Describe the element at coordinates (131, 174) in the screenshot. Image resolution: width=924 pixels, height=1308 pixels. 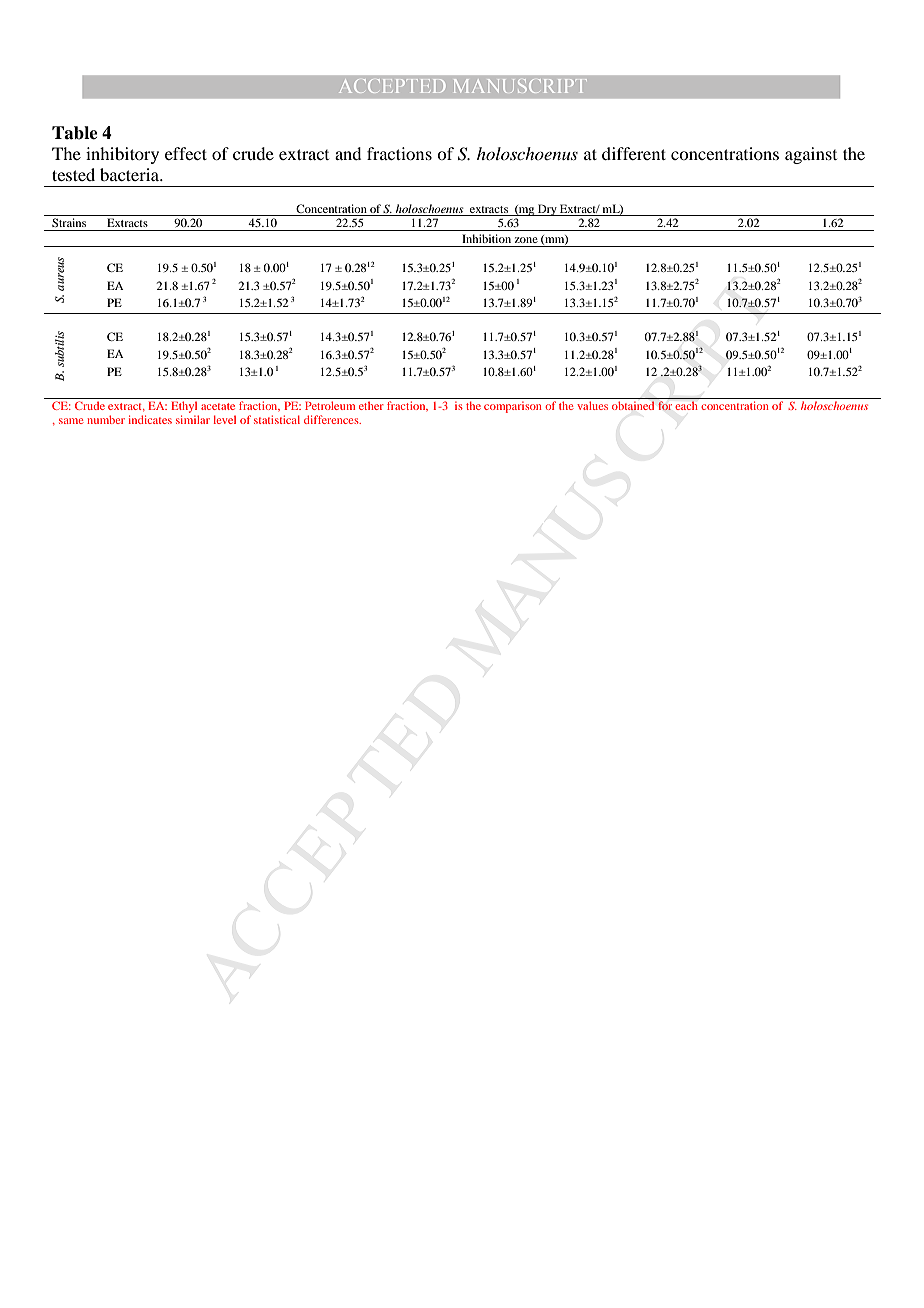
I see `bacteria` at that location.
